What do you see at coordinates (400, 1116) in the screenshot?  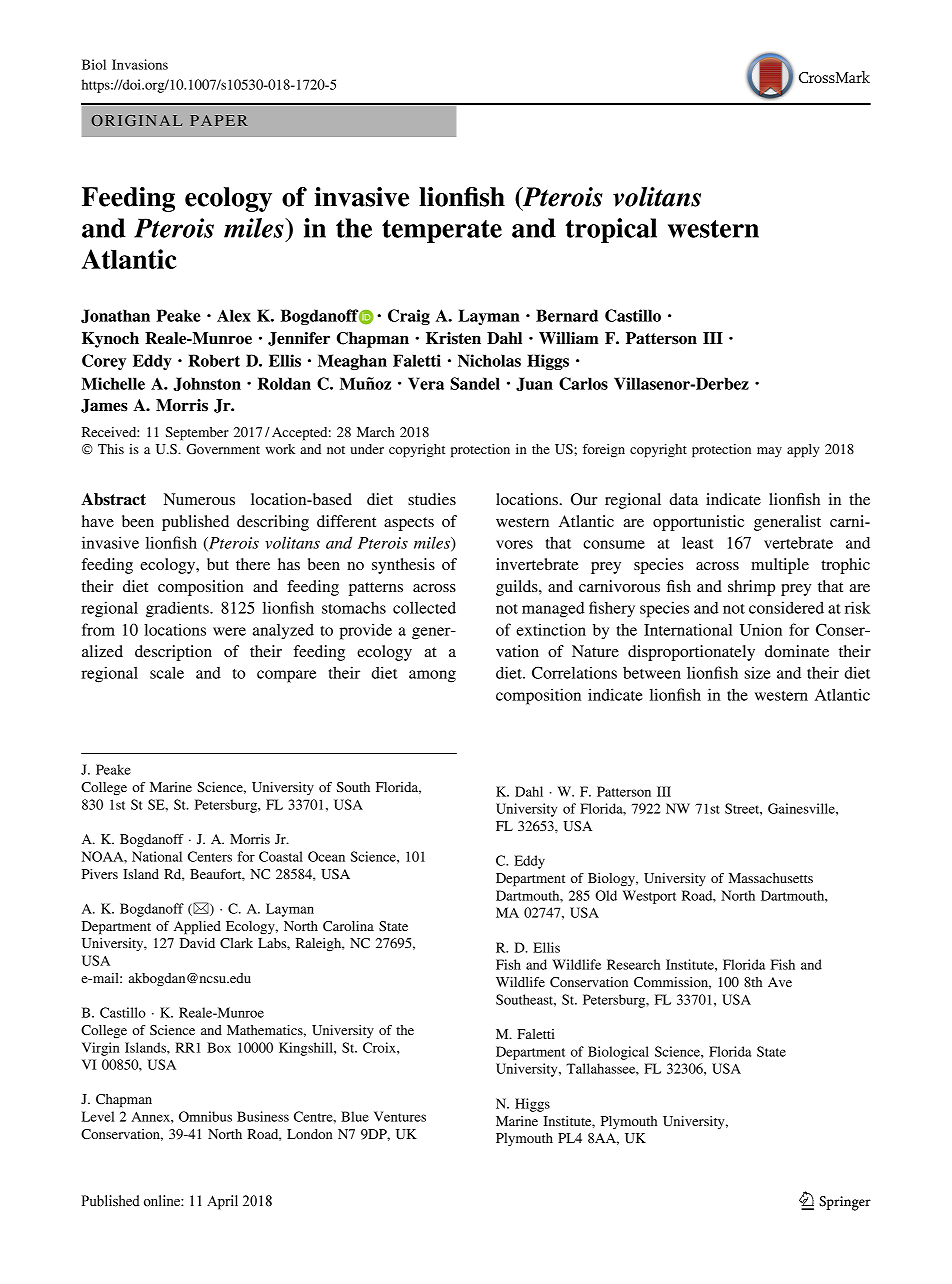 I see `Ventures` at bounding box center [400, 1116].
